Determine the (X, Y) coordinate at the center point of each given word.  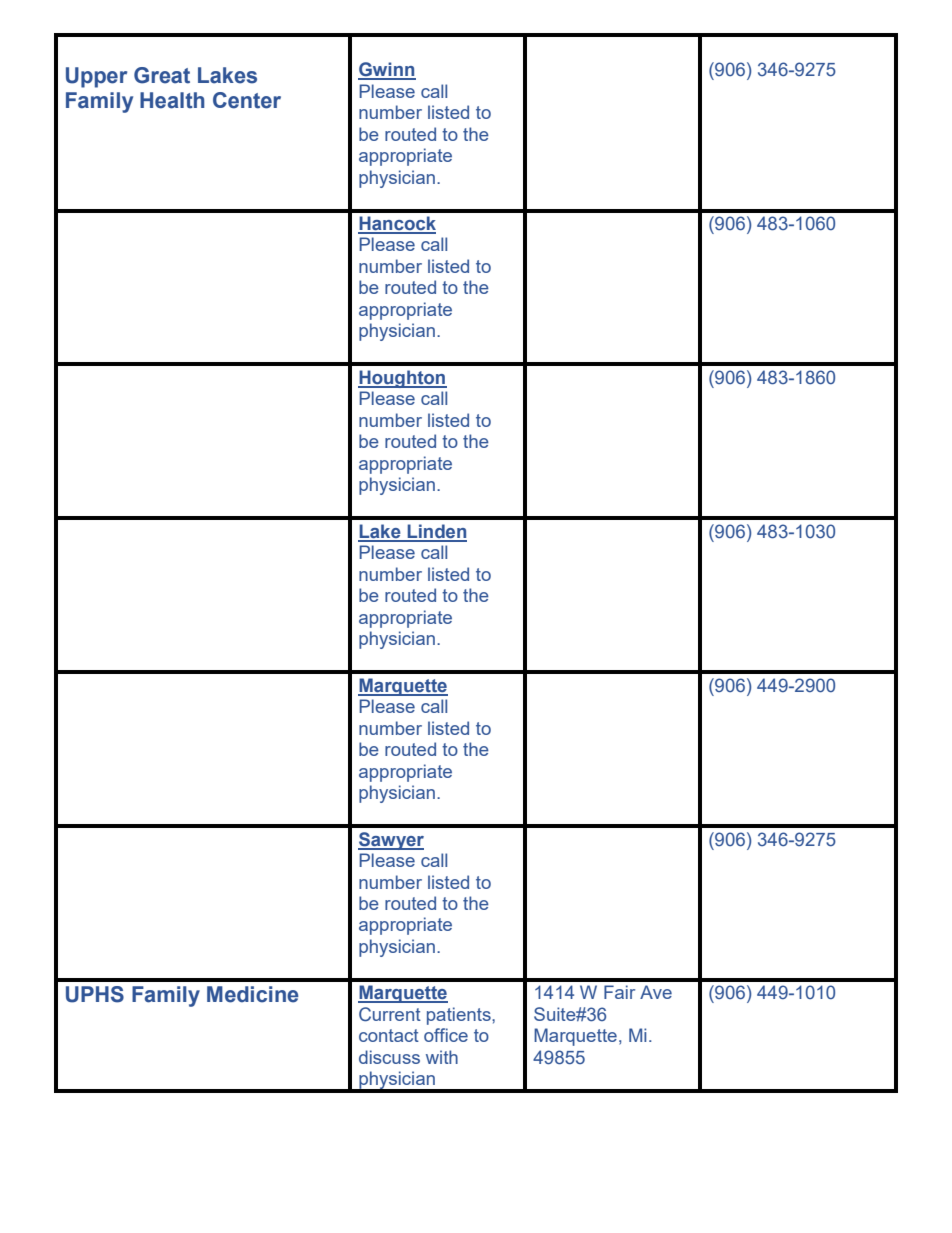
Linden (436, 532)
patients (460, 1016)
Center (247, 100)
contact (389, 1035)
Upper (96, 77)
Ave (656, 992)
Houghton (402, 379)
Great (162, 75)
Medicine (253, 994)
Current (390, 1014)
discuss (389, 1057)
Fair (619, 992)
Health (172, 100)
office (446, 1035)
